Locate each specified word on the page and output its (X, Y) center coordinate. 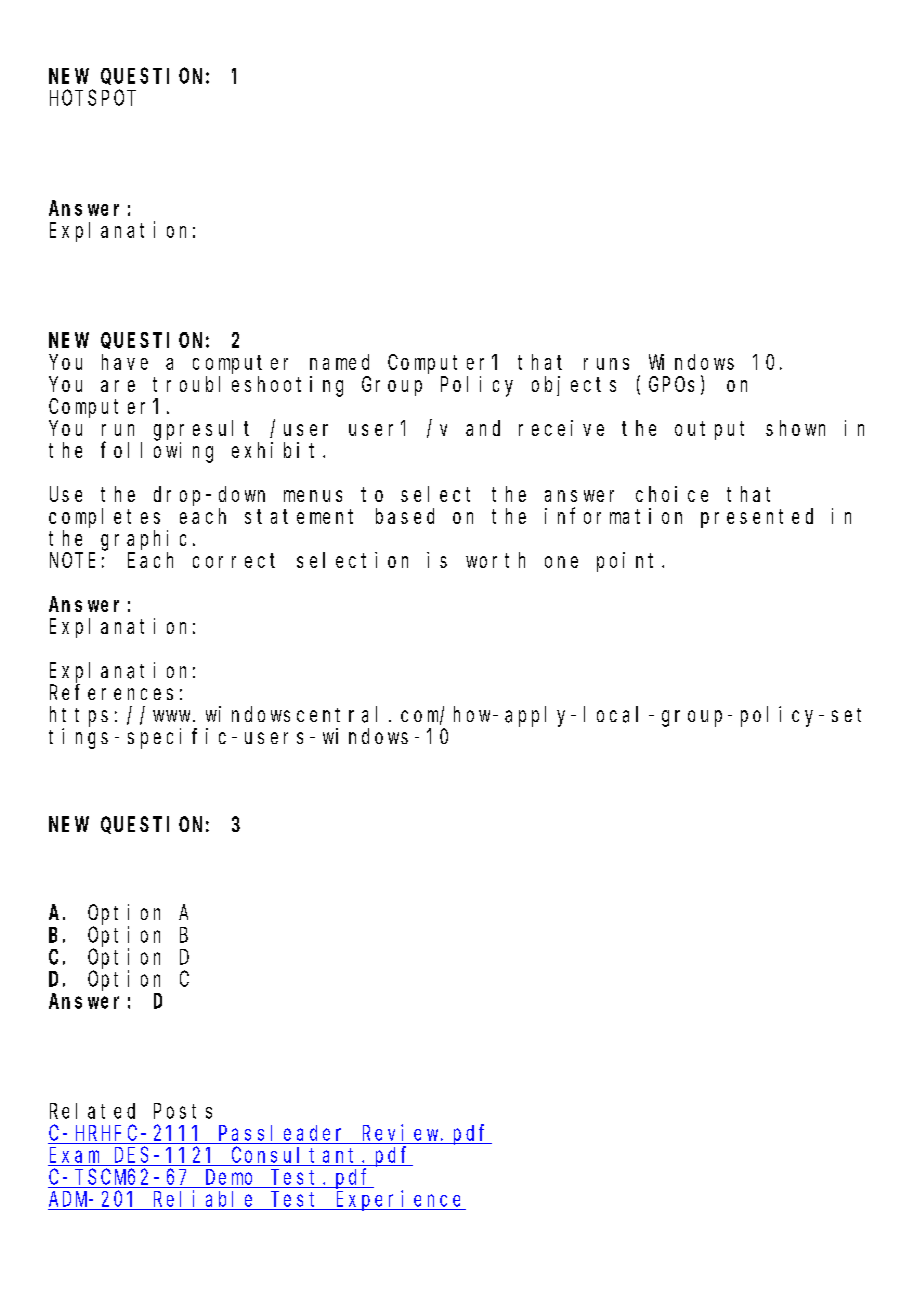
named (339, 362)
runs (606, 364)
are (118, 386)
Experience (400, 1200)
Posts (183, 1111)
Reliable (203, 1198)
